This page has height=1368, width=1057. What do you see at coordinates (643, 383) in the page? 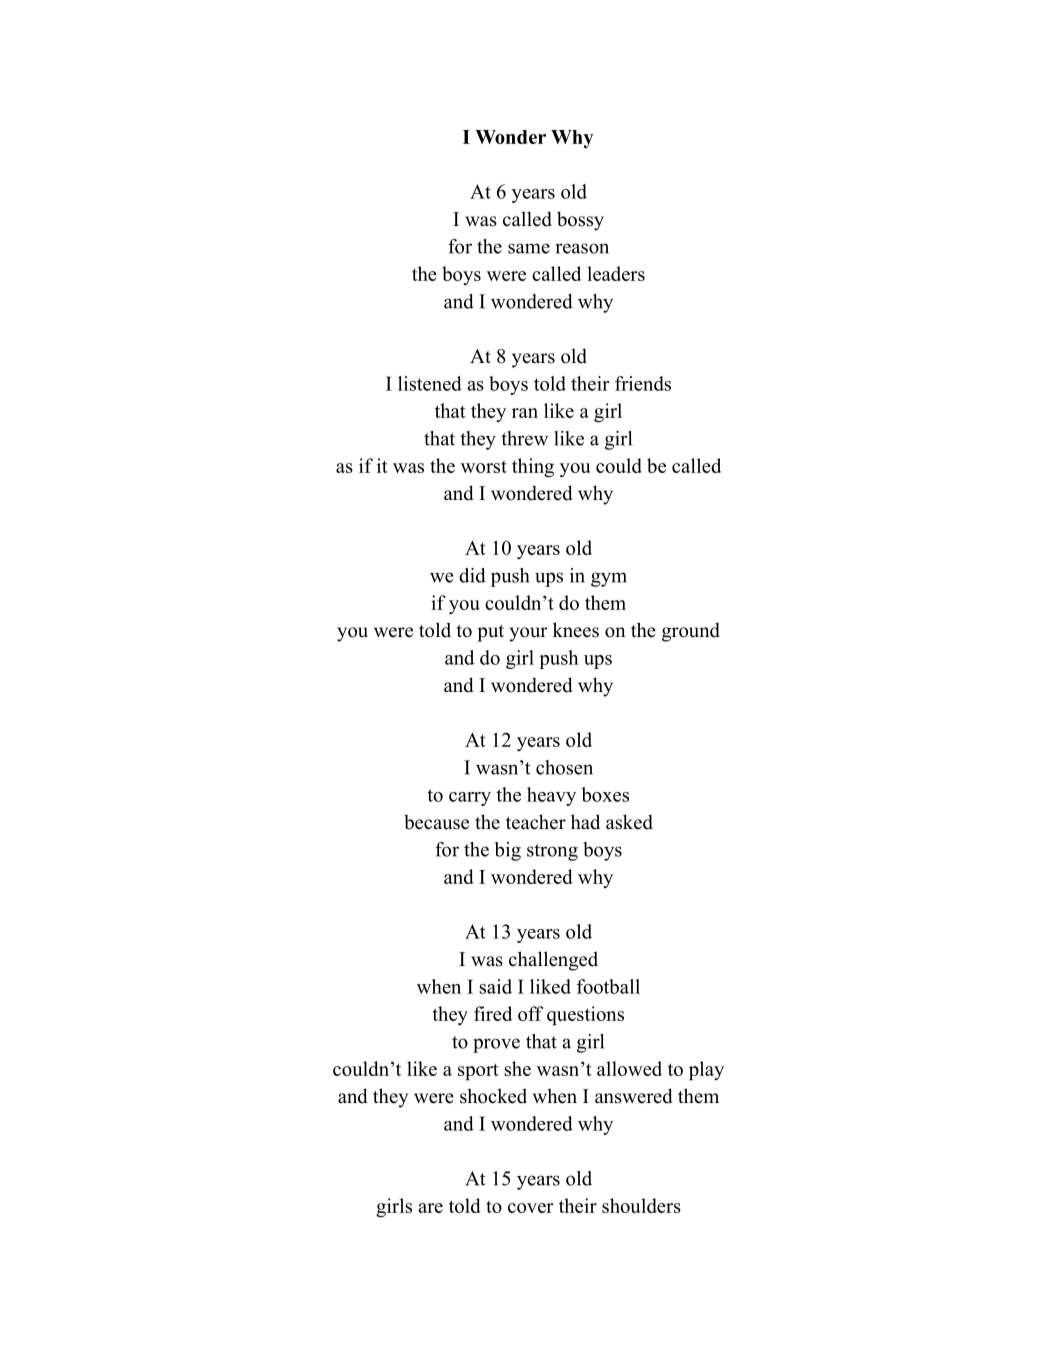
I see `friends` at bounding box center [643, 383].
